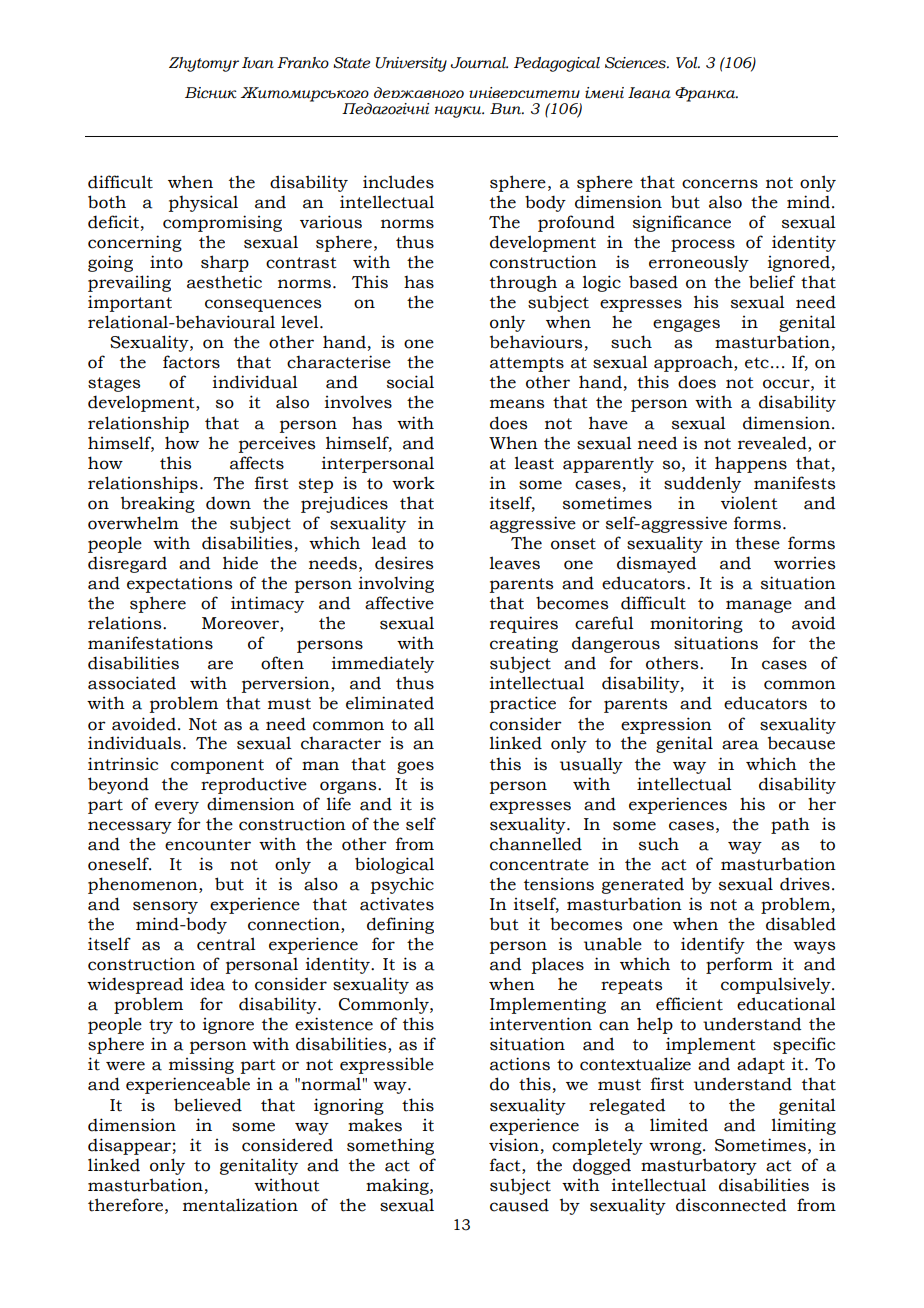  I want to click on manifestations, so click(150, 643).
